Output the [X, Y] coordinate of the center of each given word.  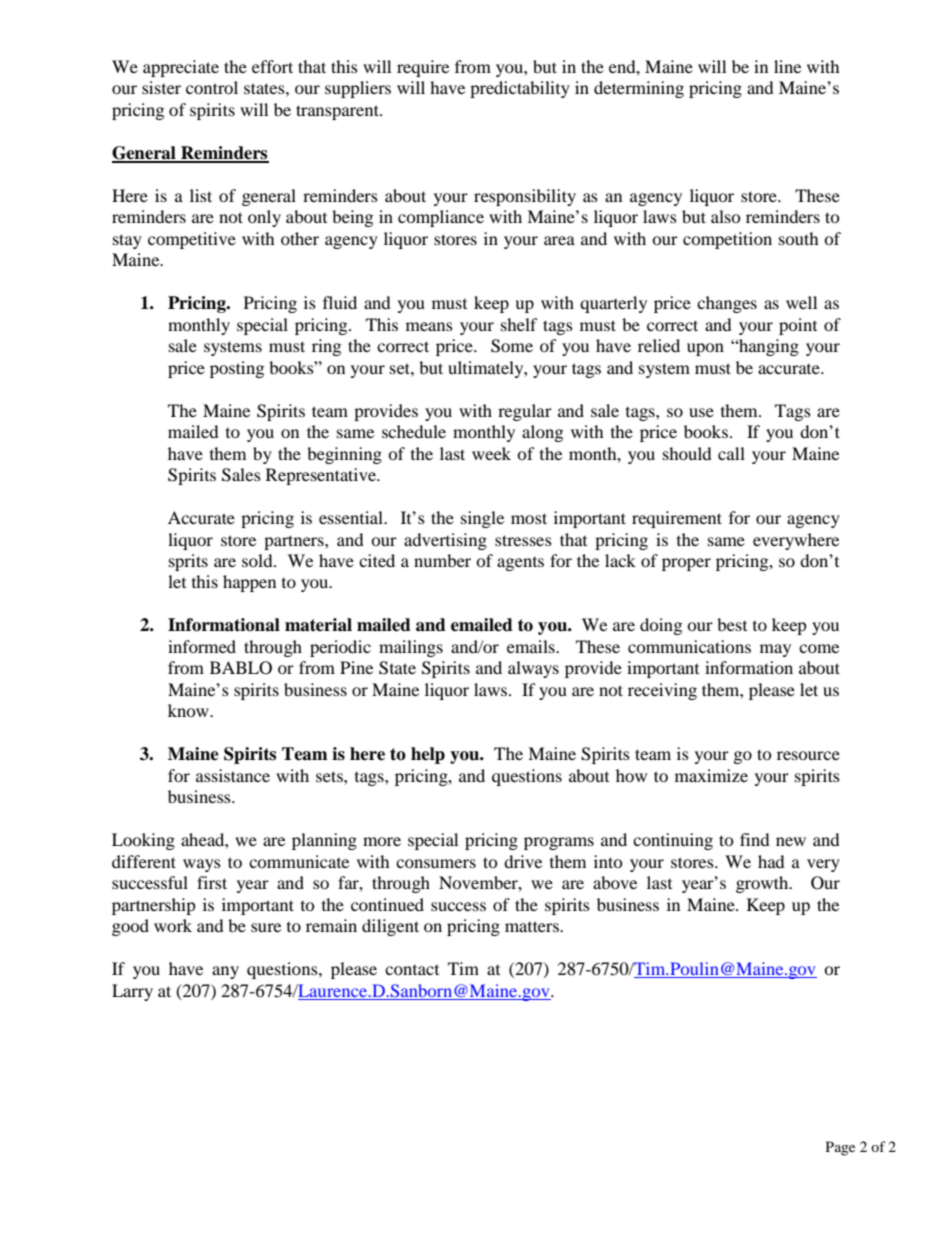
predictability [520, 89]
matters [533, 926]
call [731, 453]
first [212, 882]
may [775, 650]
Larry [132, 992]
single [482, 519]
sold [258, 560]
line [787, 66]
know [189, 710]
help [428, 755]
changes [727, 304]
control [212, 87]
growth [763, 884]
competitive [192, 240]
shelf [519, 324]
